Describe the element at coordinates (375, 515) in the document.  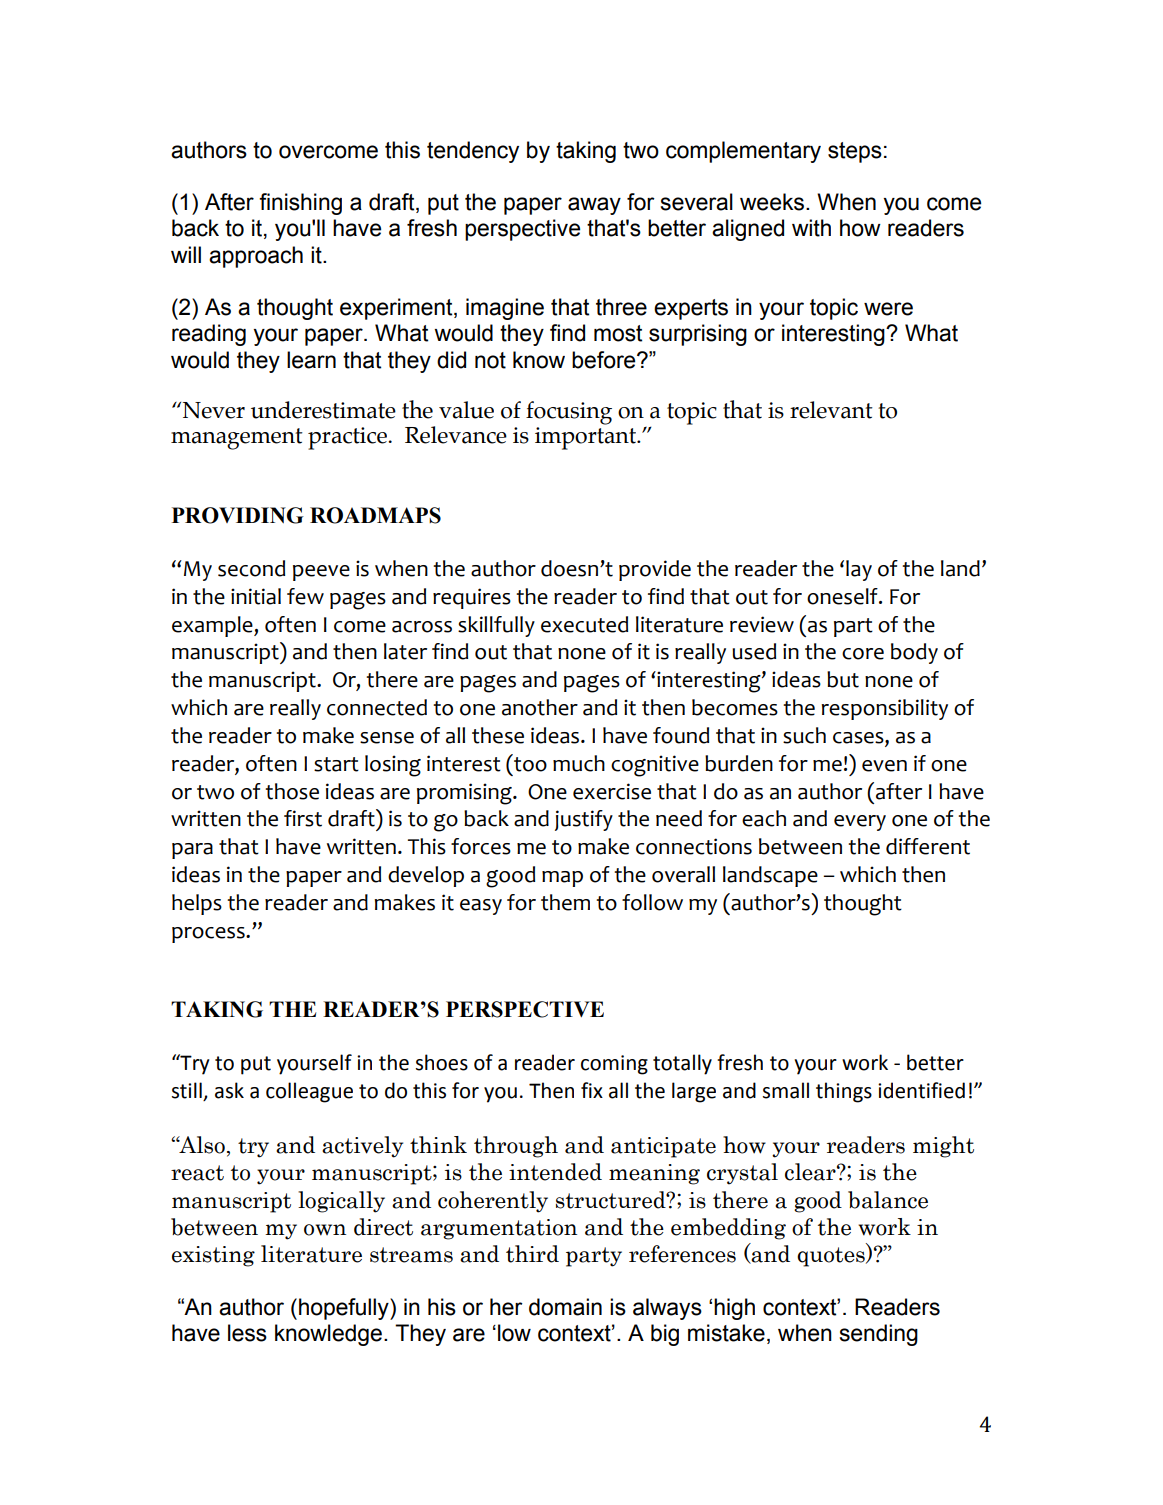
I see `ROADMAPS` at that location.
